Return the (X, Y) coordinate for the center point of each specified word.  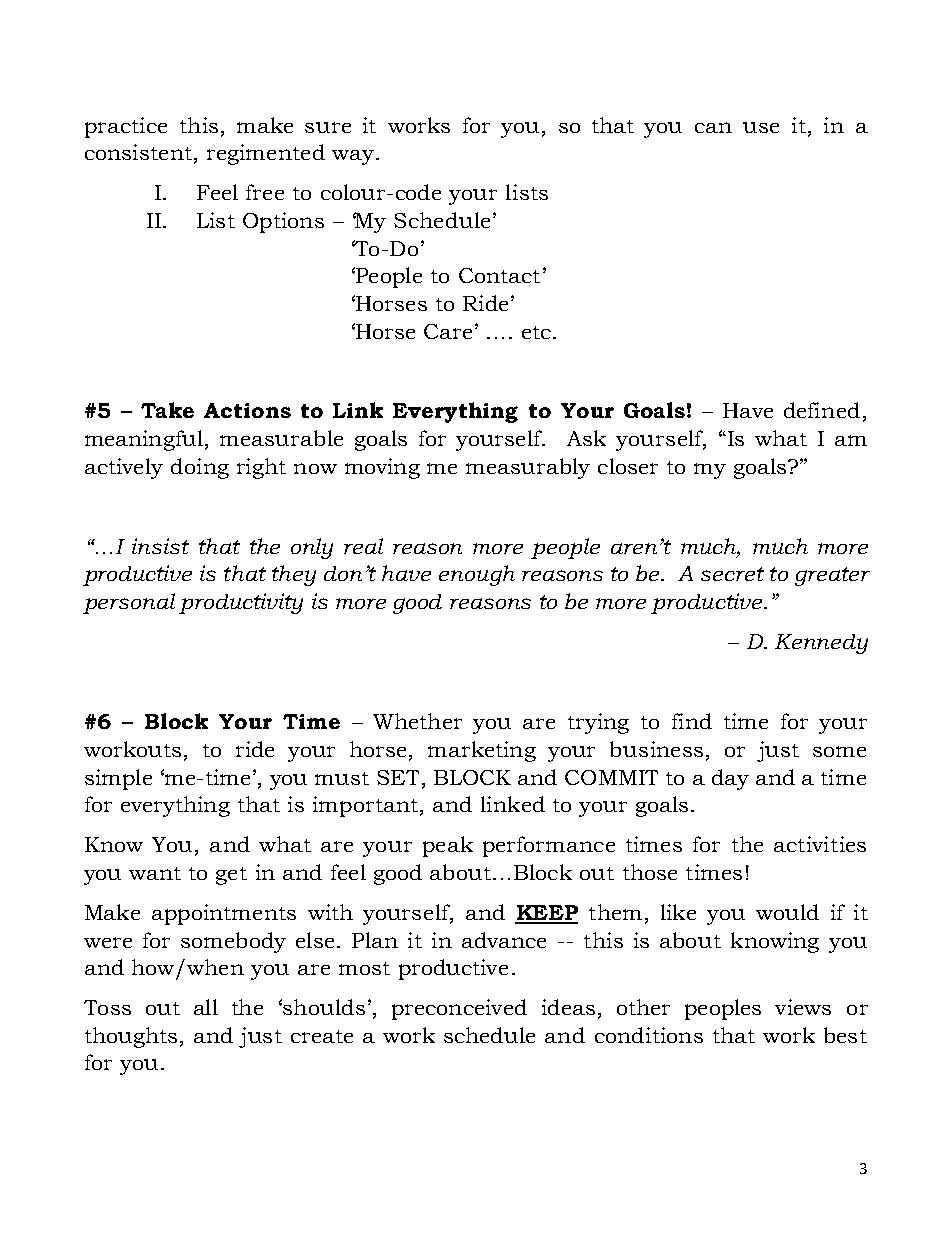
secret (732, 574)
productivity (241, 603)
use (761, 127)
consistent (140, 153)
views (803, 1007)
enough (477, 575)
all (206, 1007)
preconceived (459, 1009)
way (353, 157)
